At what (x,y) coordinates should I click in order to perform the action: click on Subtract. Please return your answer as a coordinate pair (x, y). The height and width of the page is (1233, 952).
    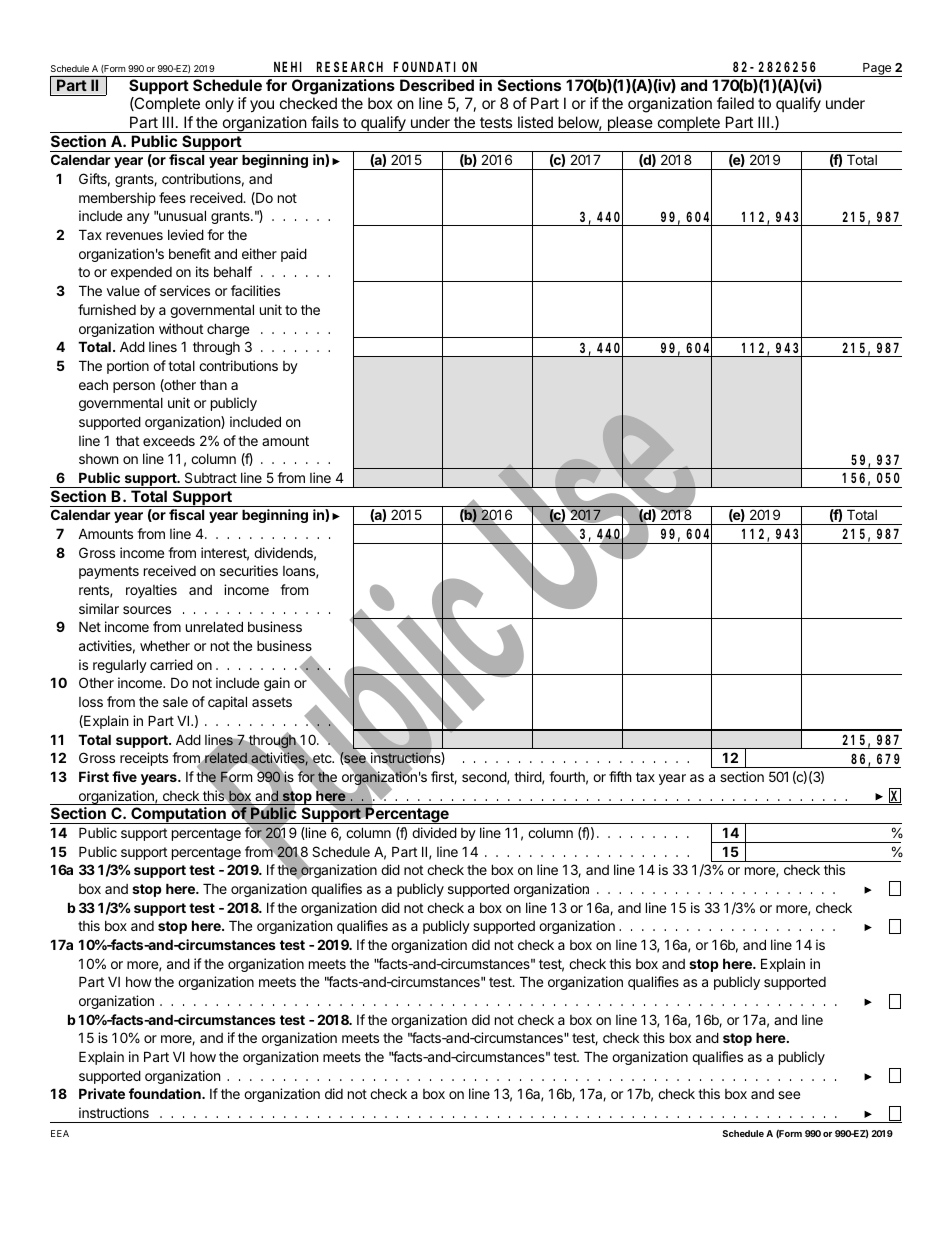
    Looking at the image, I should click on (211, 477).
